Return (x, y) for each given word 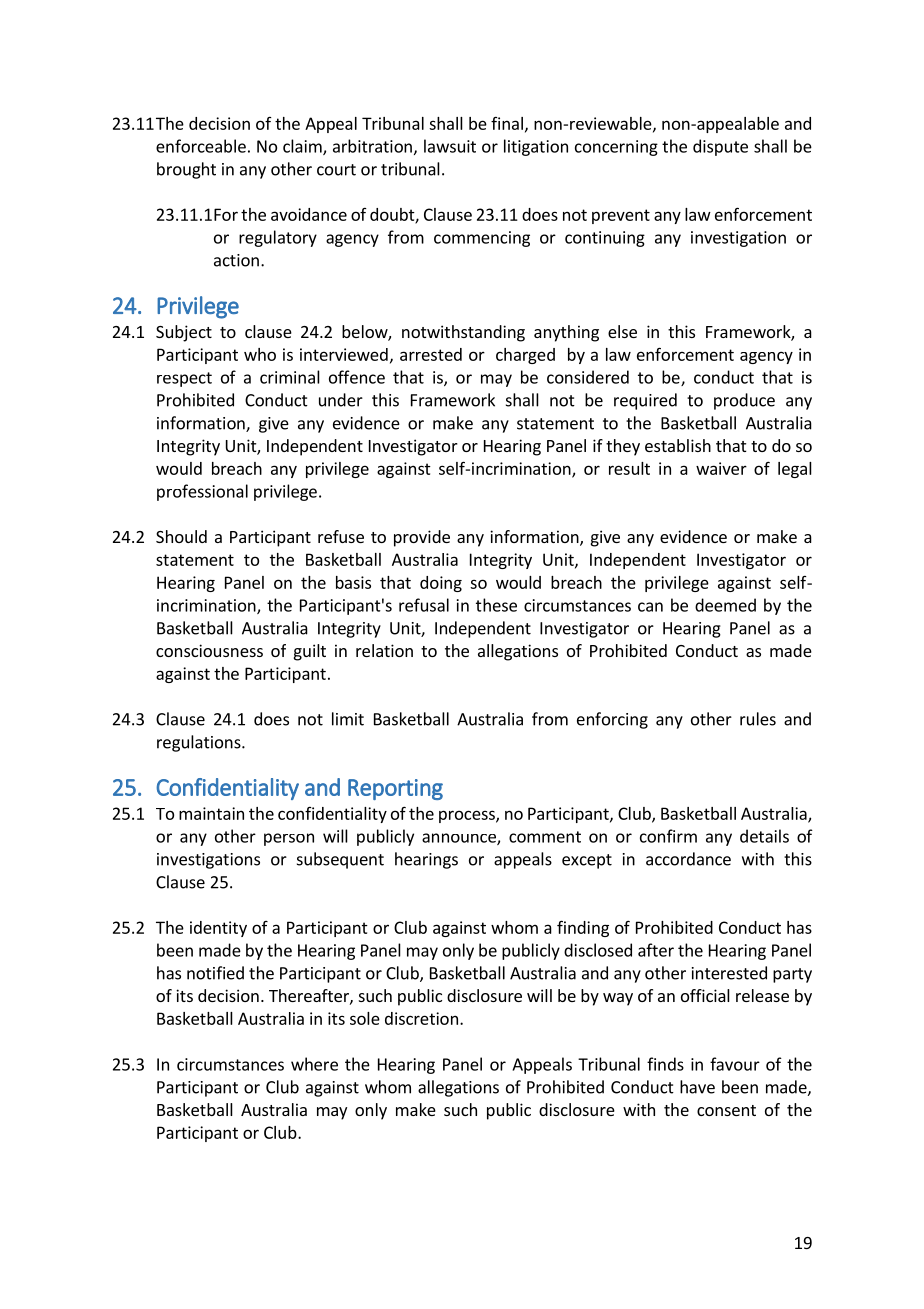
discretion (421, 1018)
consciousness (209, 650)
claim (303, 147)
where (314, 1064)
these (496, 605)
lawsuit (450, 146)
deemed (725, 605)
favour (735, 1064)
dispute (720, 147)
